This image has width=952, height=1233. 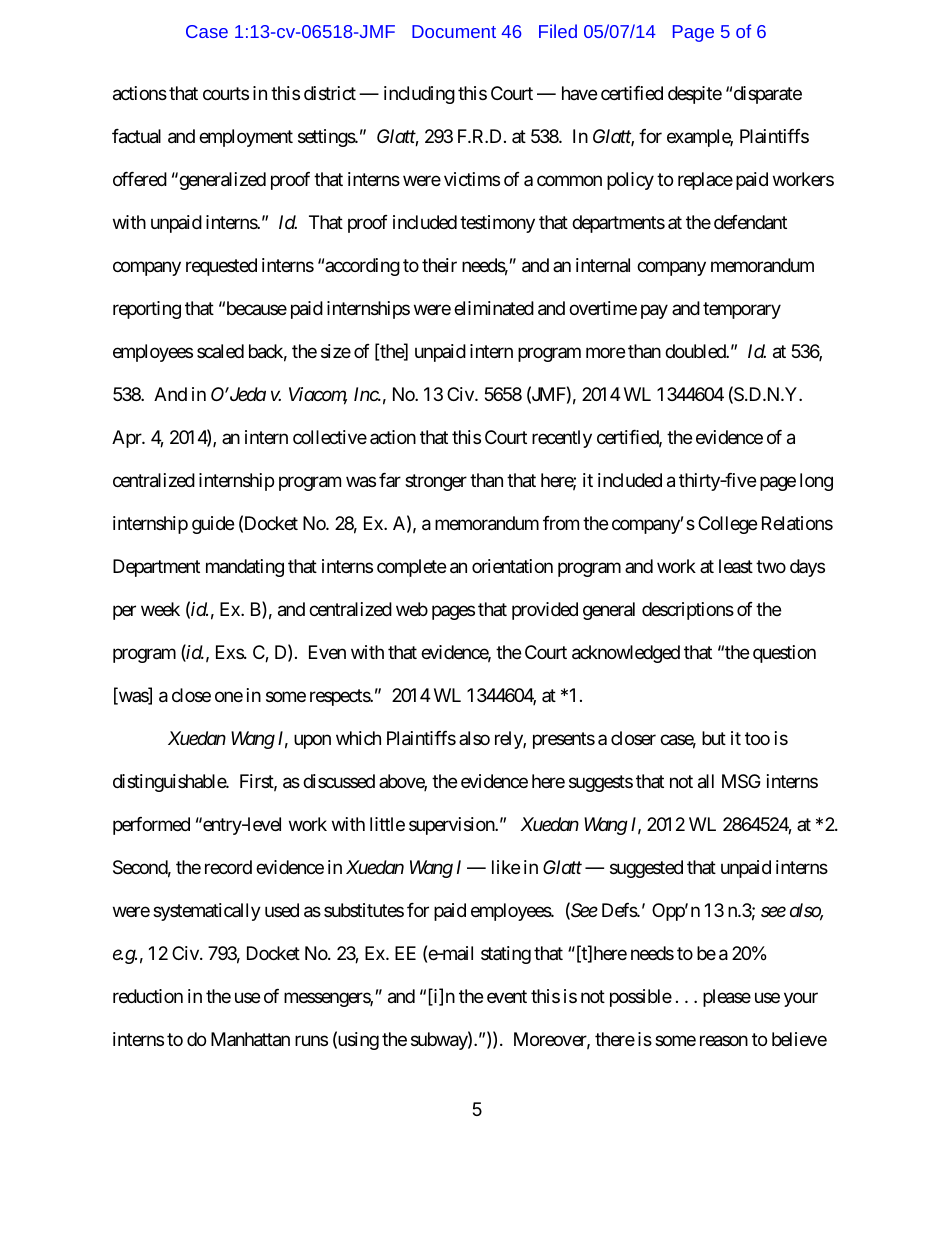 I want to click on stating, so click(x=506, y=955).
